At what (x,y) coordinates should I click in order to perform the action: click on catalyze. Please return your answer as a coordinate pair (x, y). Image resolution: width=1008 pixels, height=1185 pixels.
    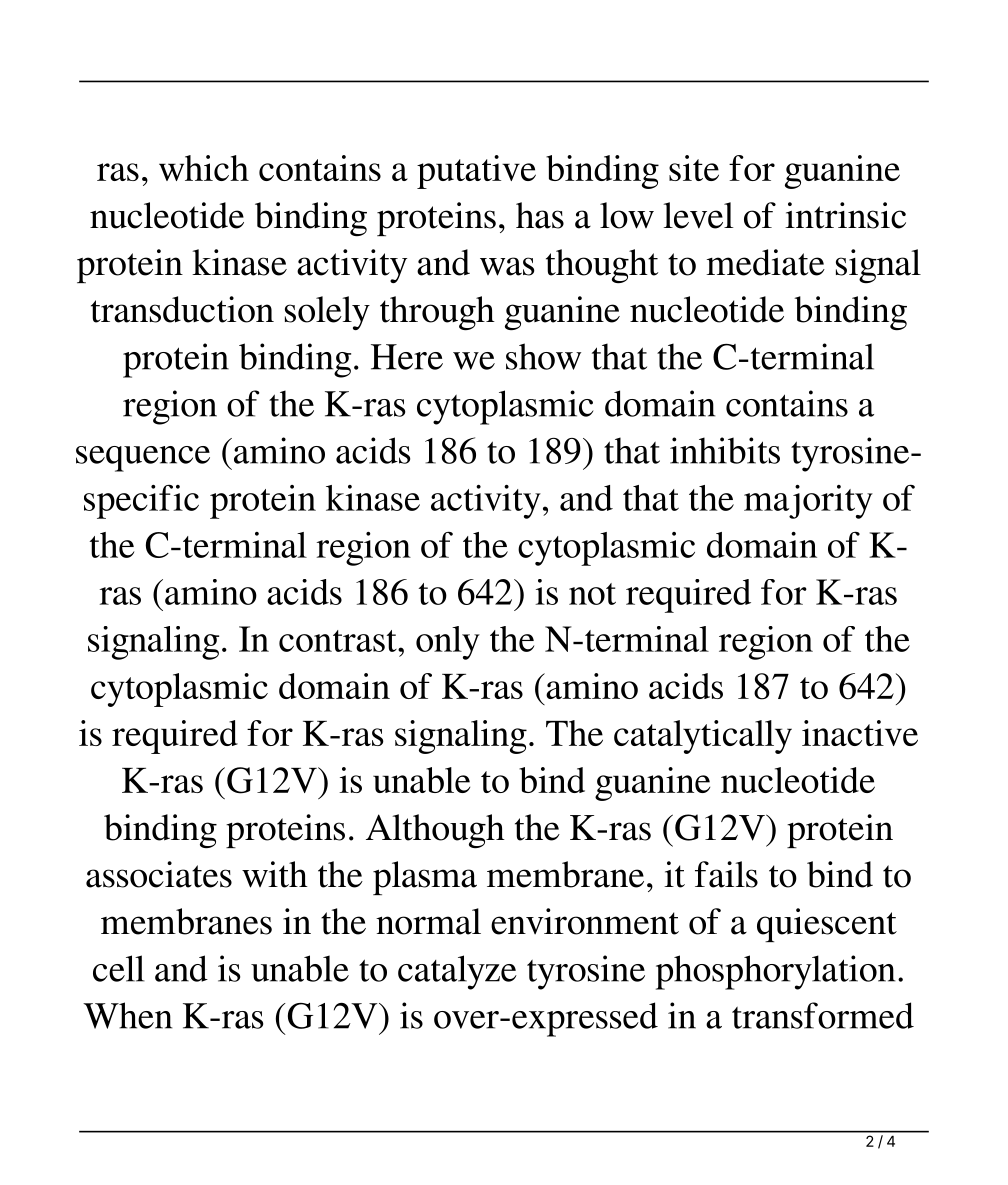
    Looking at the image, I should click on (457, 972).
